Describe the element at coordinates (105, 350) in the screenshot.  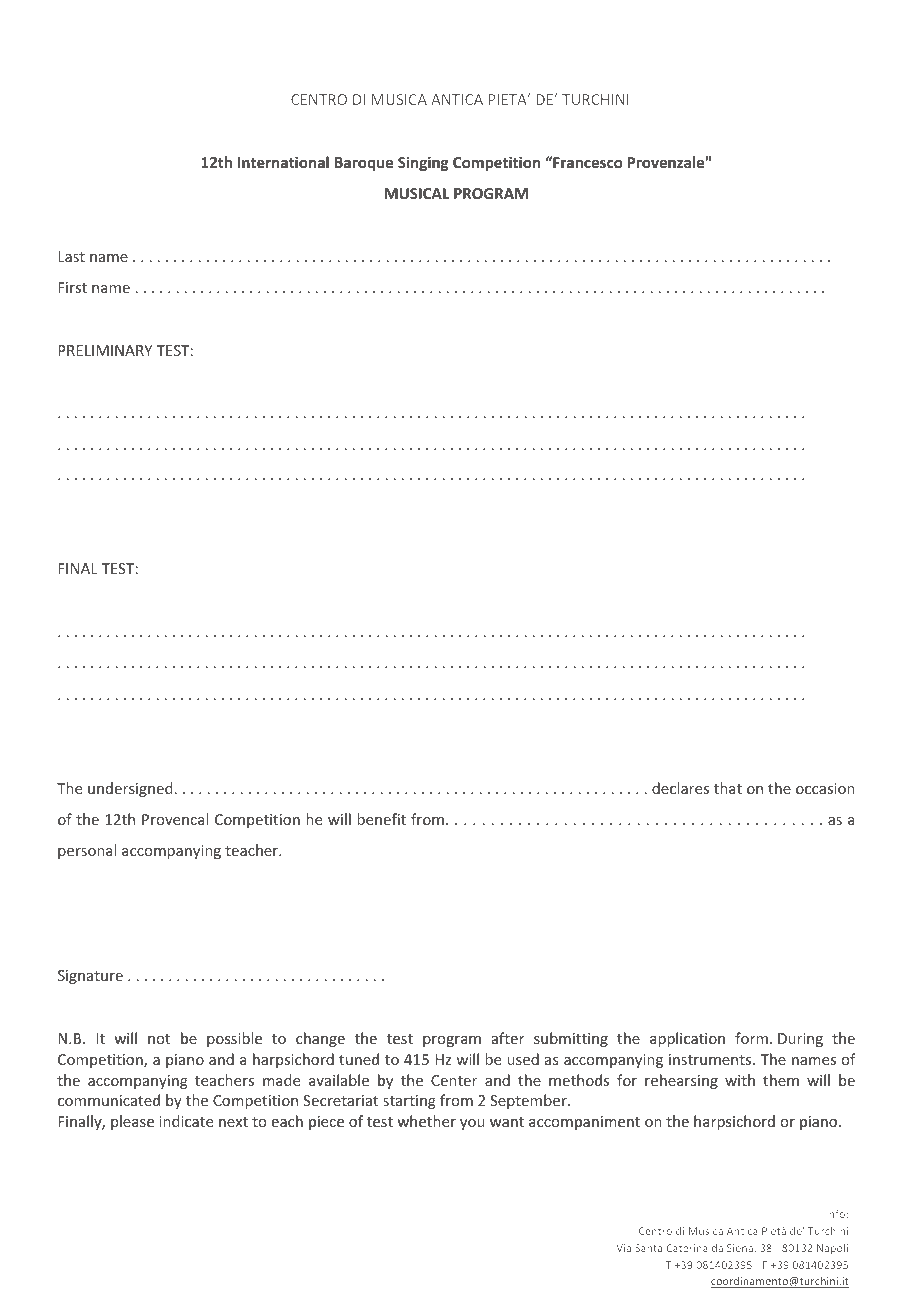
I see `PRELIMINARY` at that location.
